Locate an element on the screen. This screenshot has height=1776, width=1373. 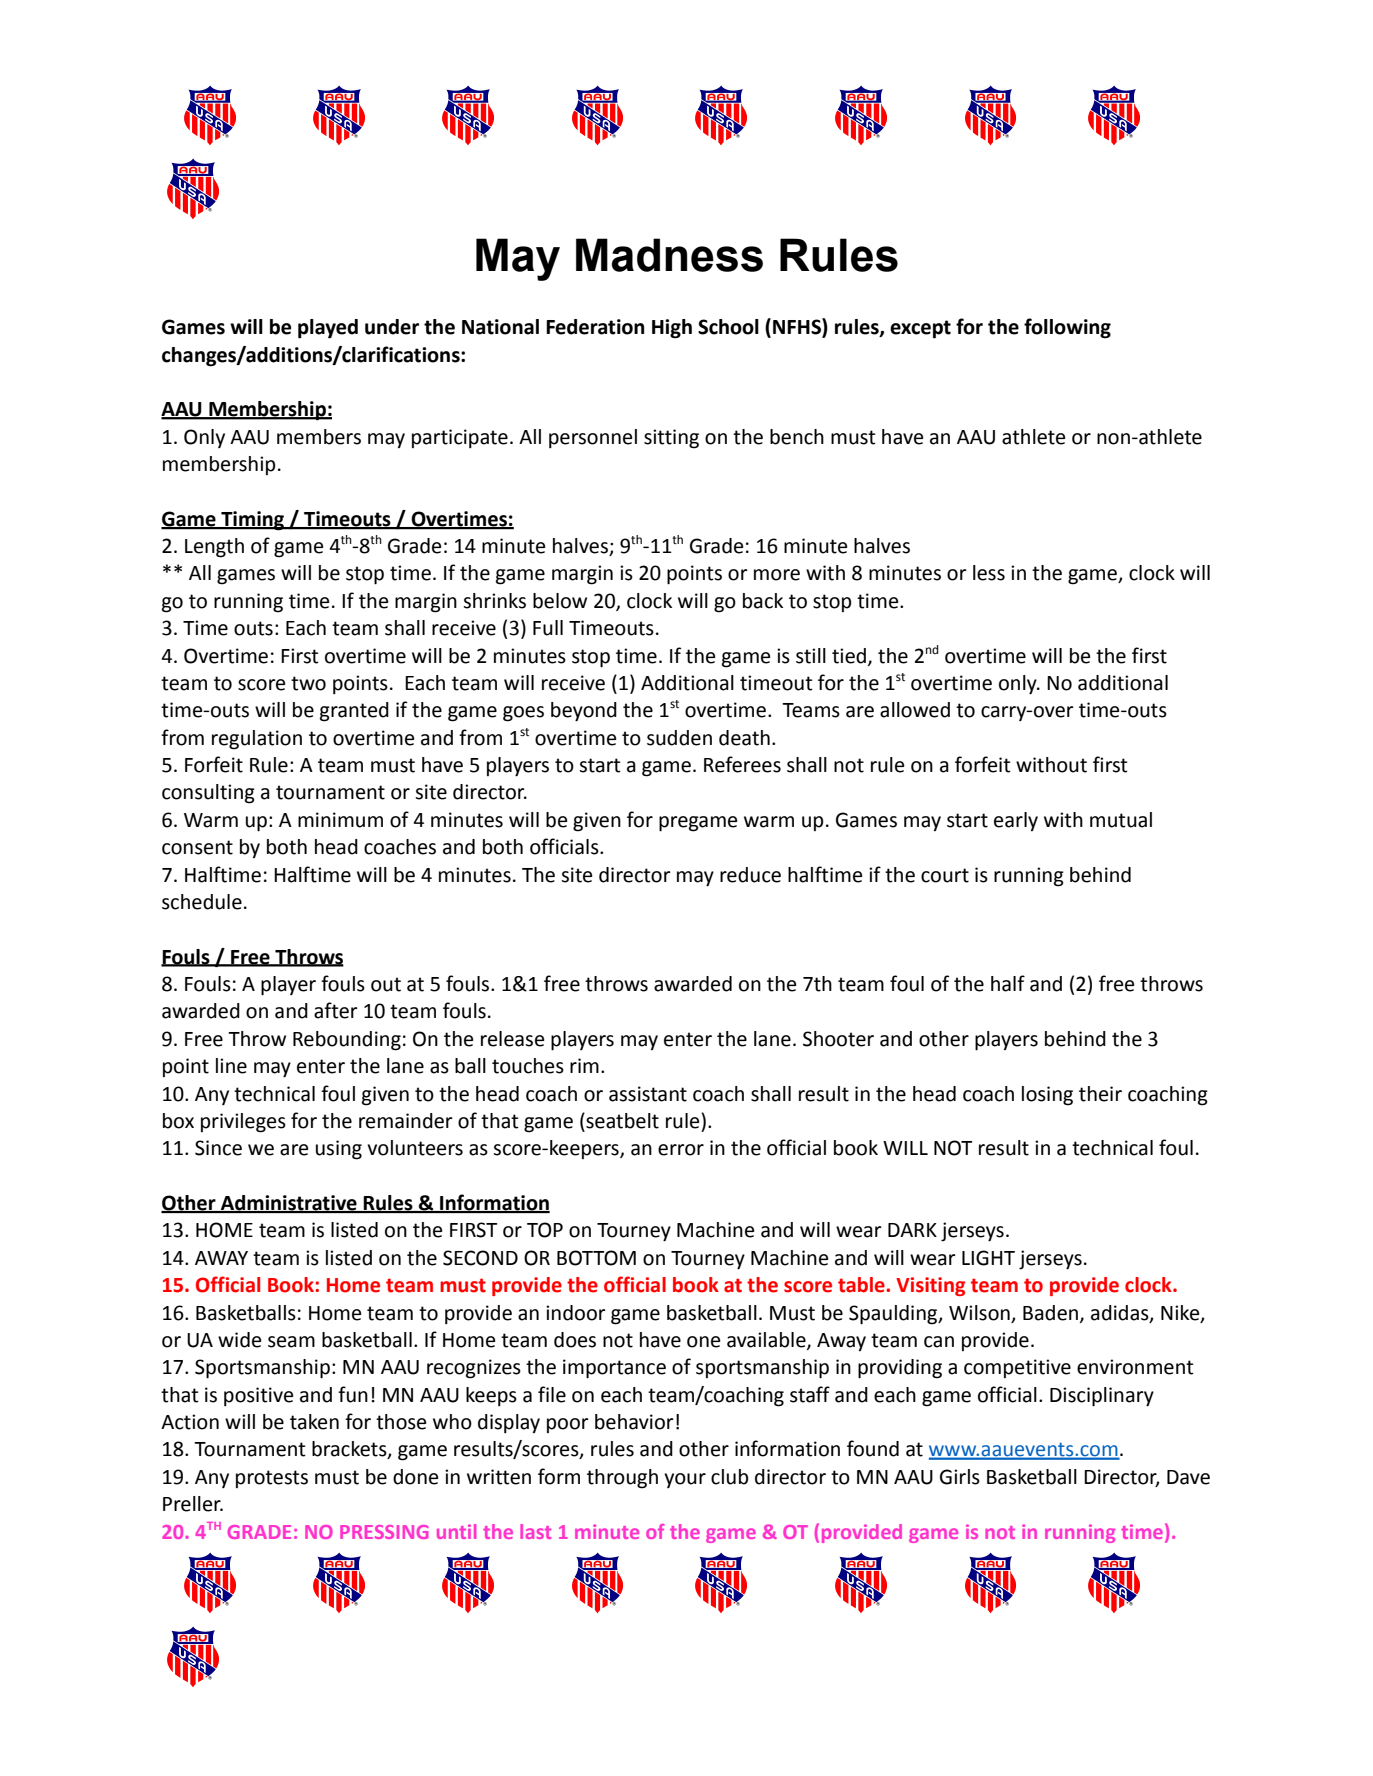
two is located at coordinates (308, 683).
